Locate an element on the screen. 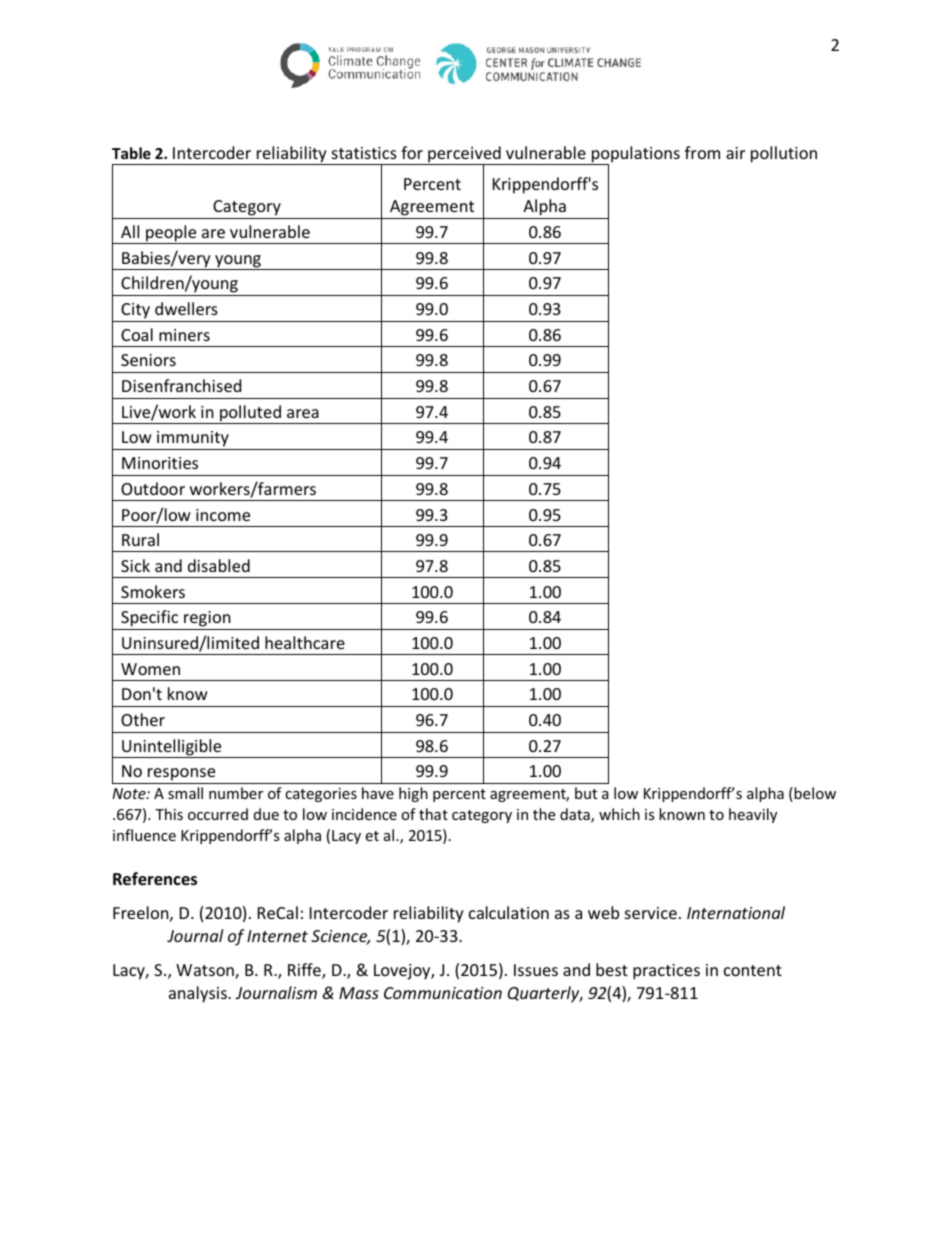 The image size is (952, 1233). perceived is located at coordinates (464, 155).
